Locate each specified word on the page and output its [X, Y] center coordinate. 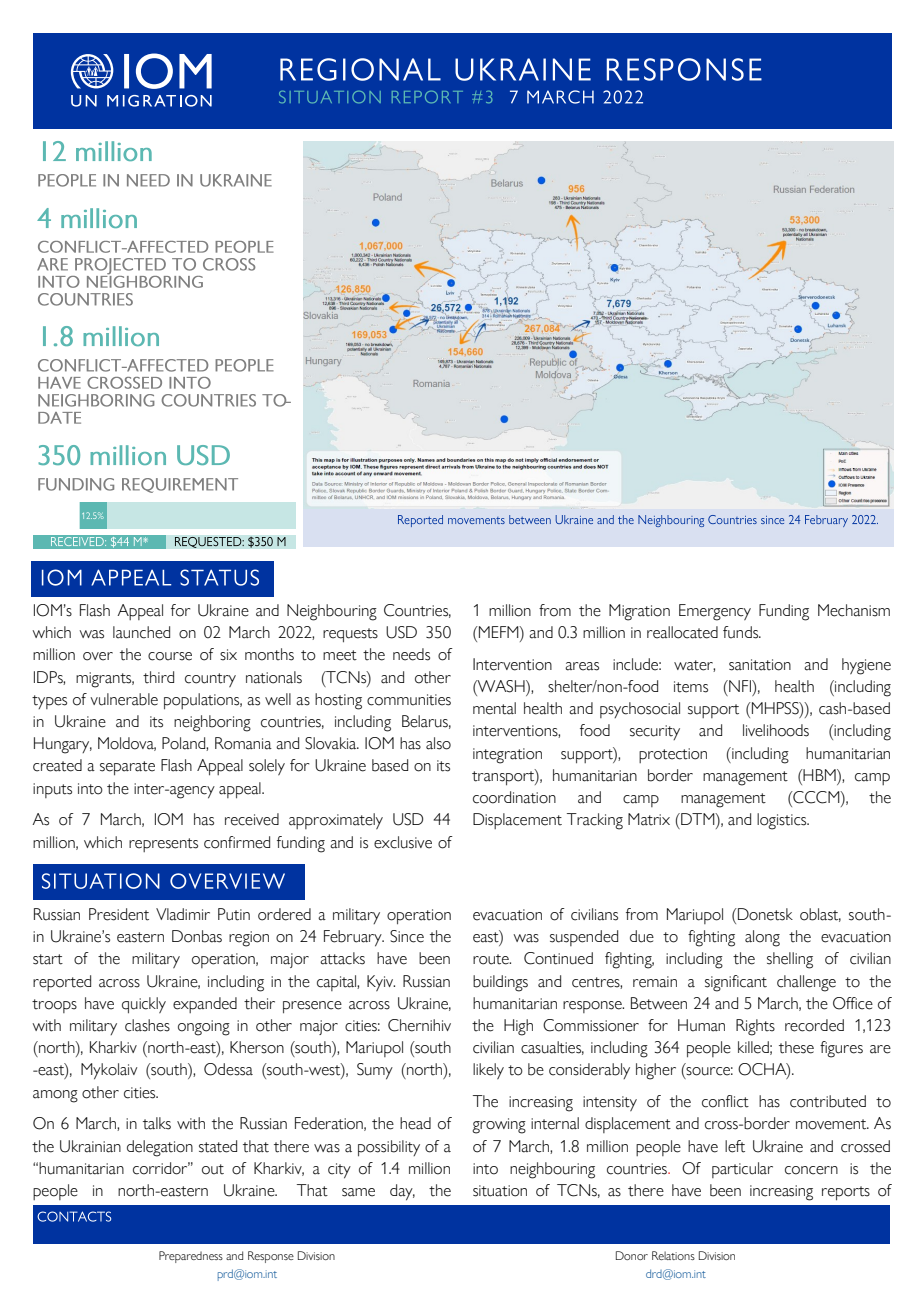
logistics [783, 821]
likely [488, 1071]
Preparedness [191, 1257]
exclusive [403, 842]
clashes [147, 1025]
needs [411, 654]
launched [141, 632]
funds [742, 632]
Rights [755, 1027]
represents [163, 845]
